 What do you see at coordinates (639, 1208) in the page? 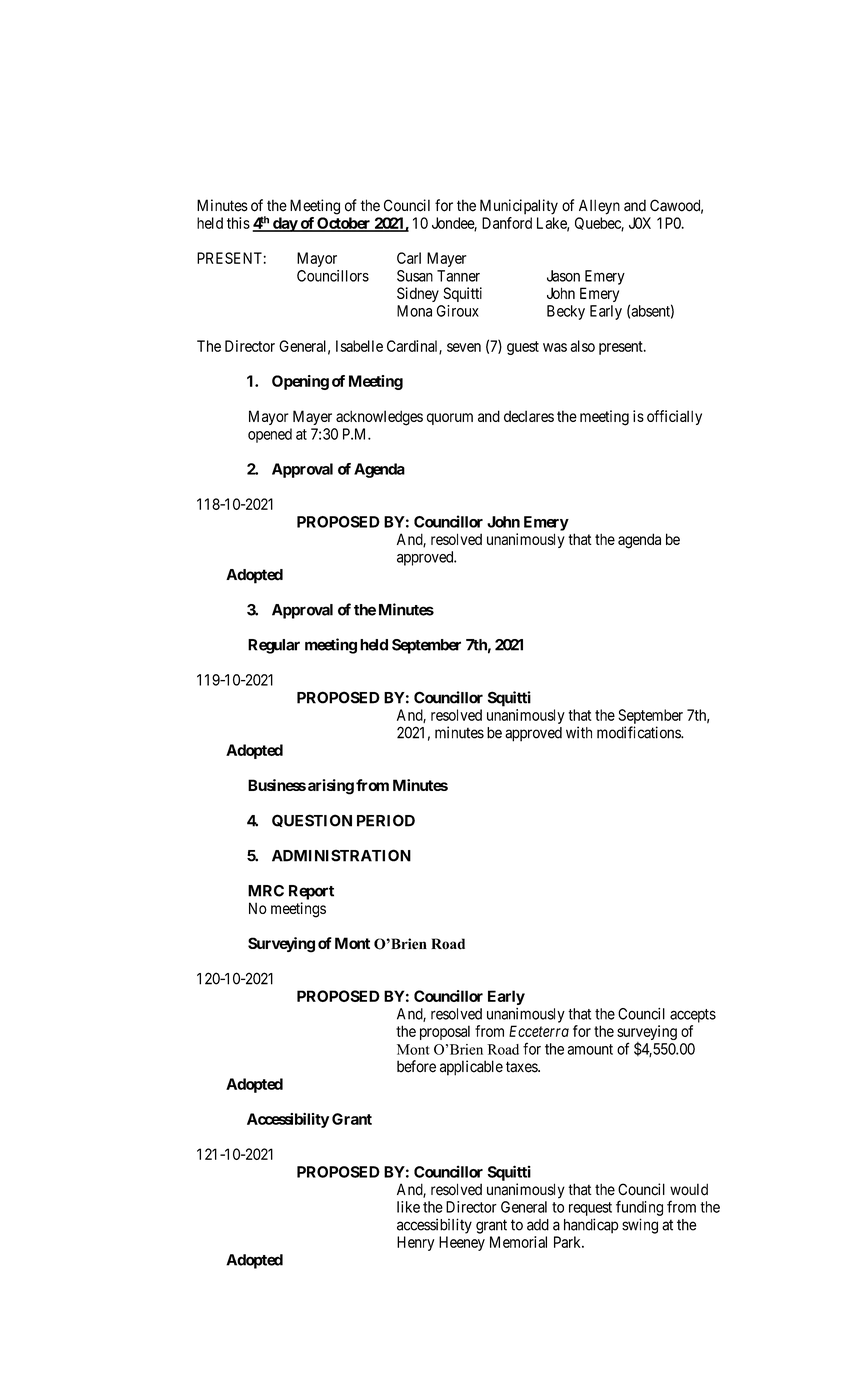
I see `funding` at bounding box center [639, 1208].
